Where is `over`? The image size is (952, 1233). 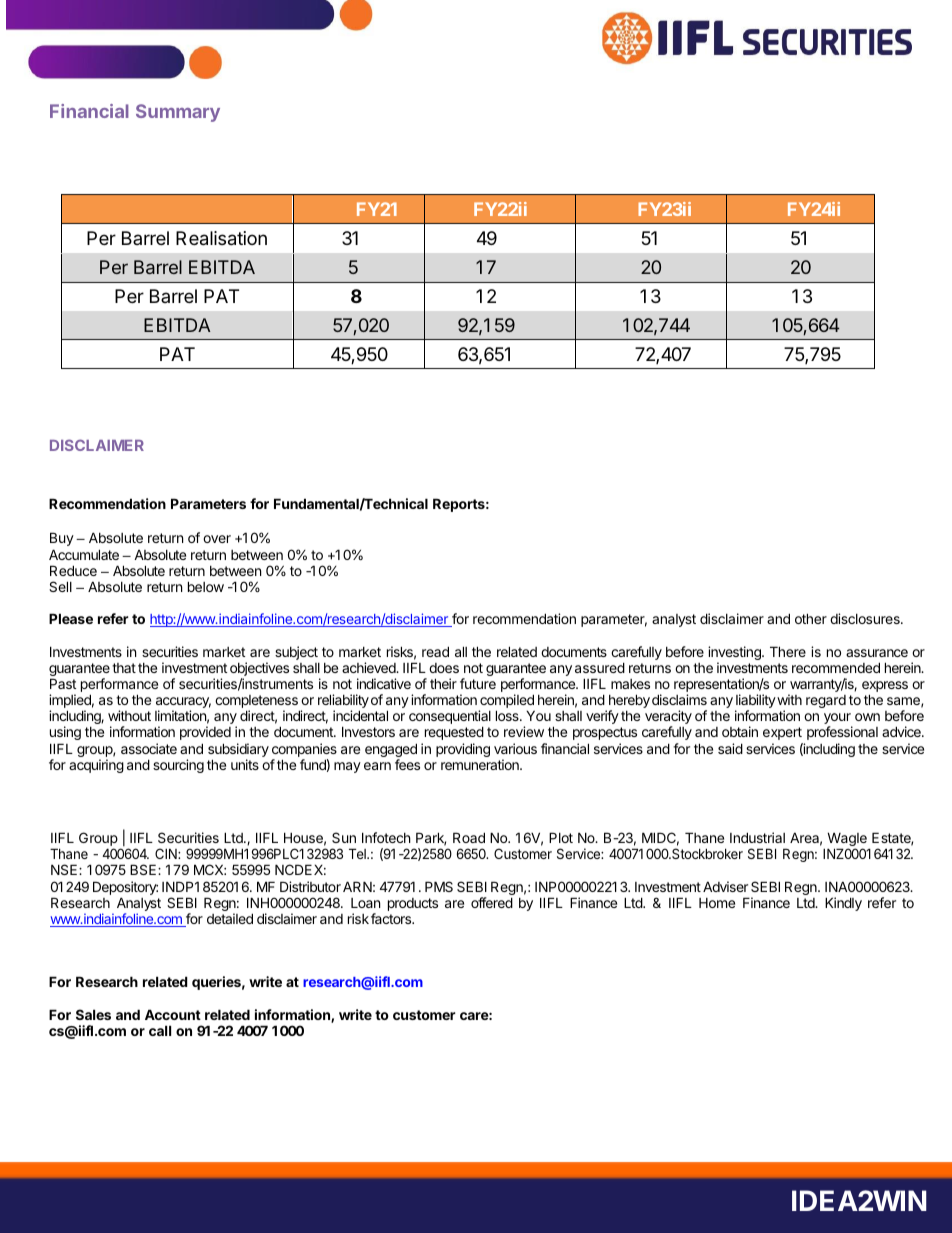
over is located at coordinates (217, 539).
